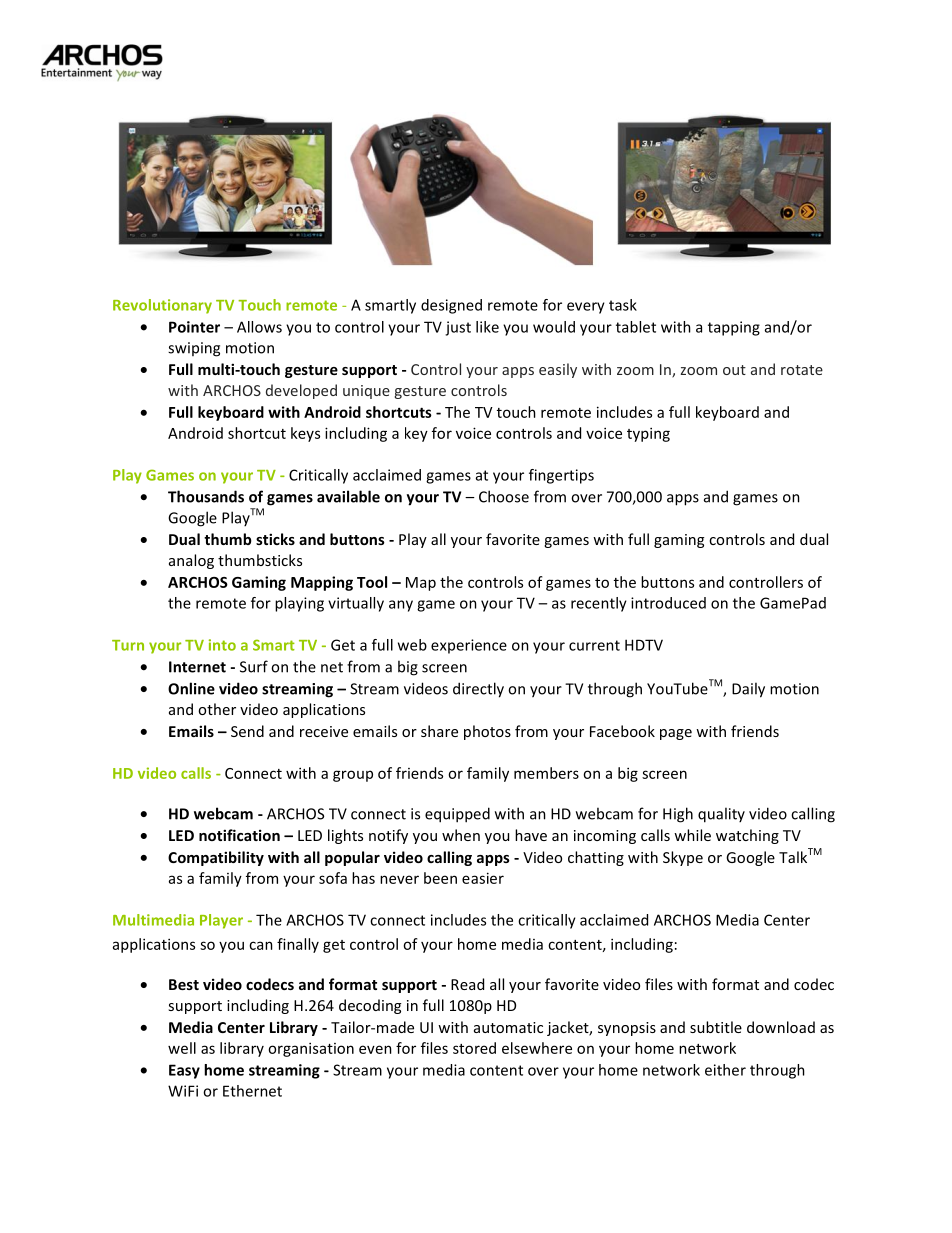 This screenshot has width=952, height=1233. Describe the element at coordinates (474, 1048) in the screenshot. I see `stored` at that location.
